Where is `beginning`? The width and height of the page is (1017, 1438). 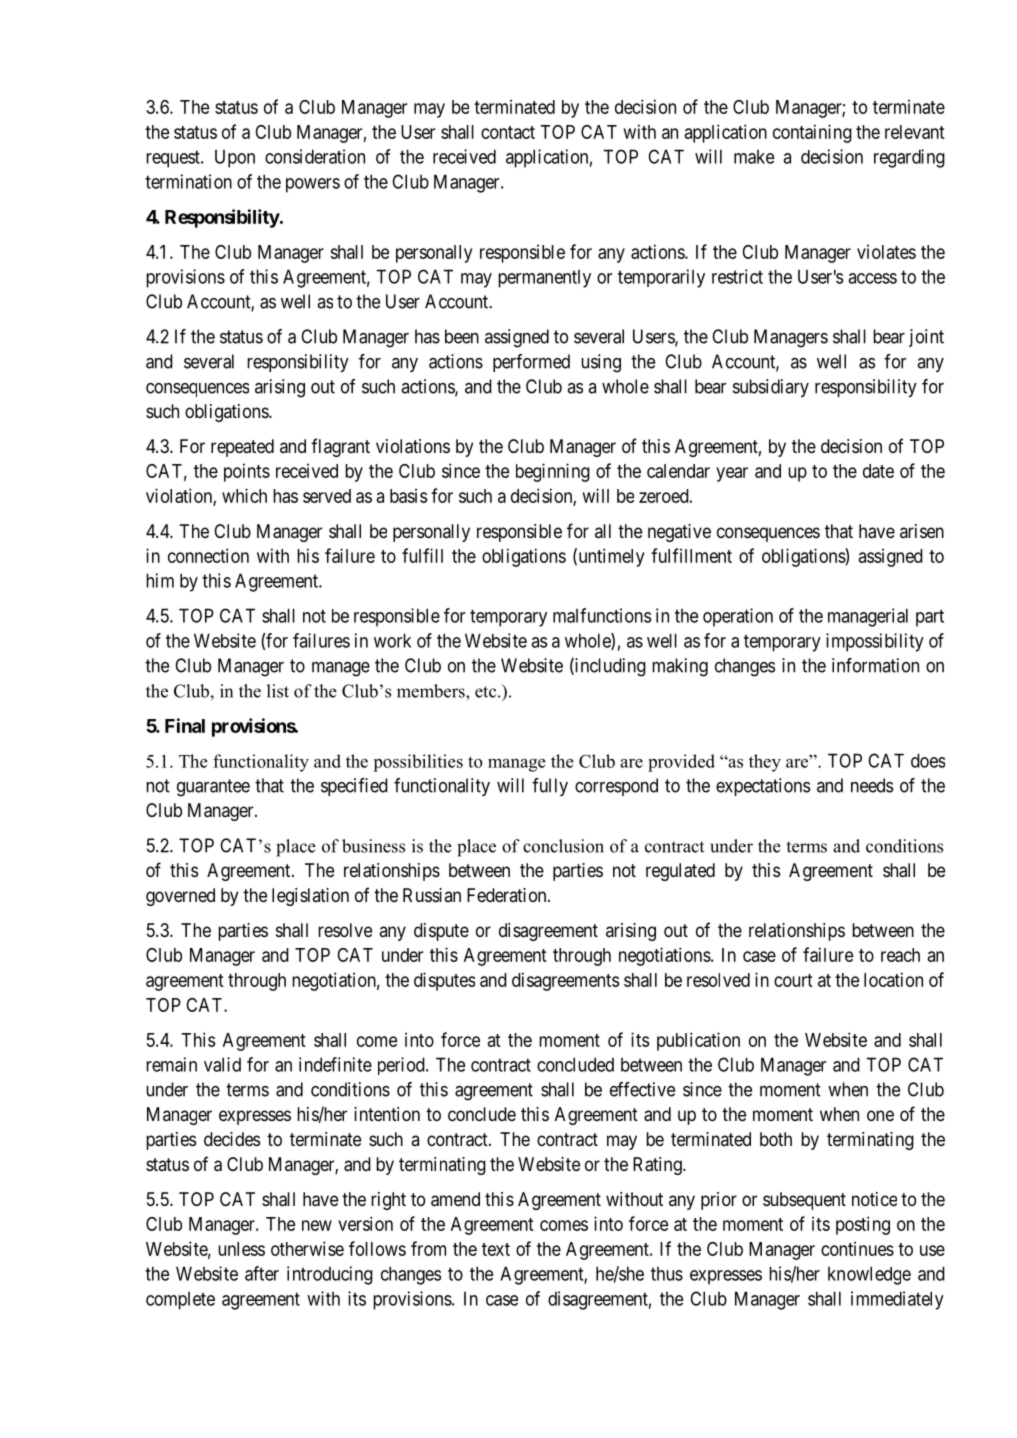 beginning is located at coordinates (553, 472).
